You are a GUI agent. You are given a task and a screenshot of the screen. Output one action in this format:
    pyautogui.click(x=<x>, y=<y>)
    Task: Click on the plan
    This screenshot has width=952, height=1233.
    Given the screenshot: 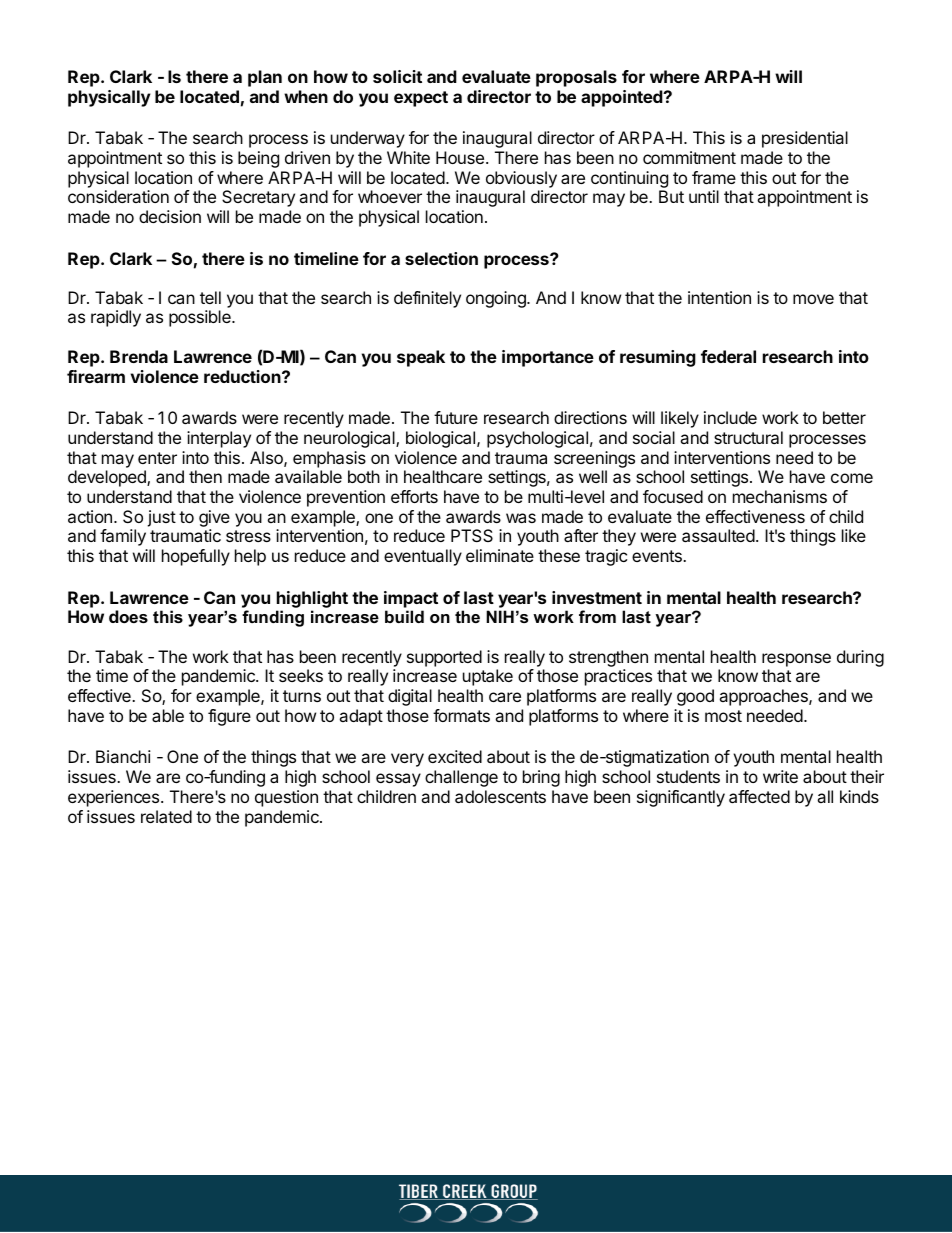 What is the action you would take?
    pyautogui.click(x=265, y=78)
